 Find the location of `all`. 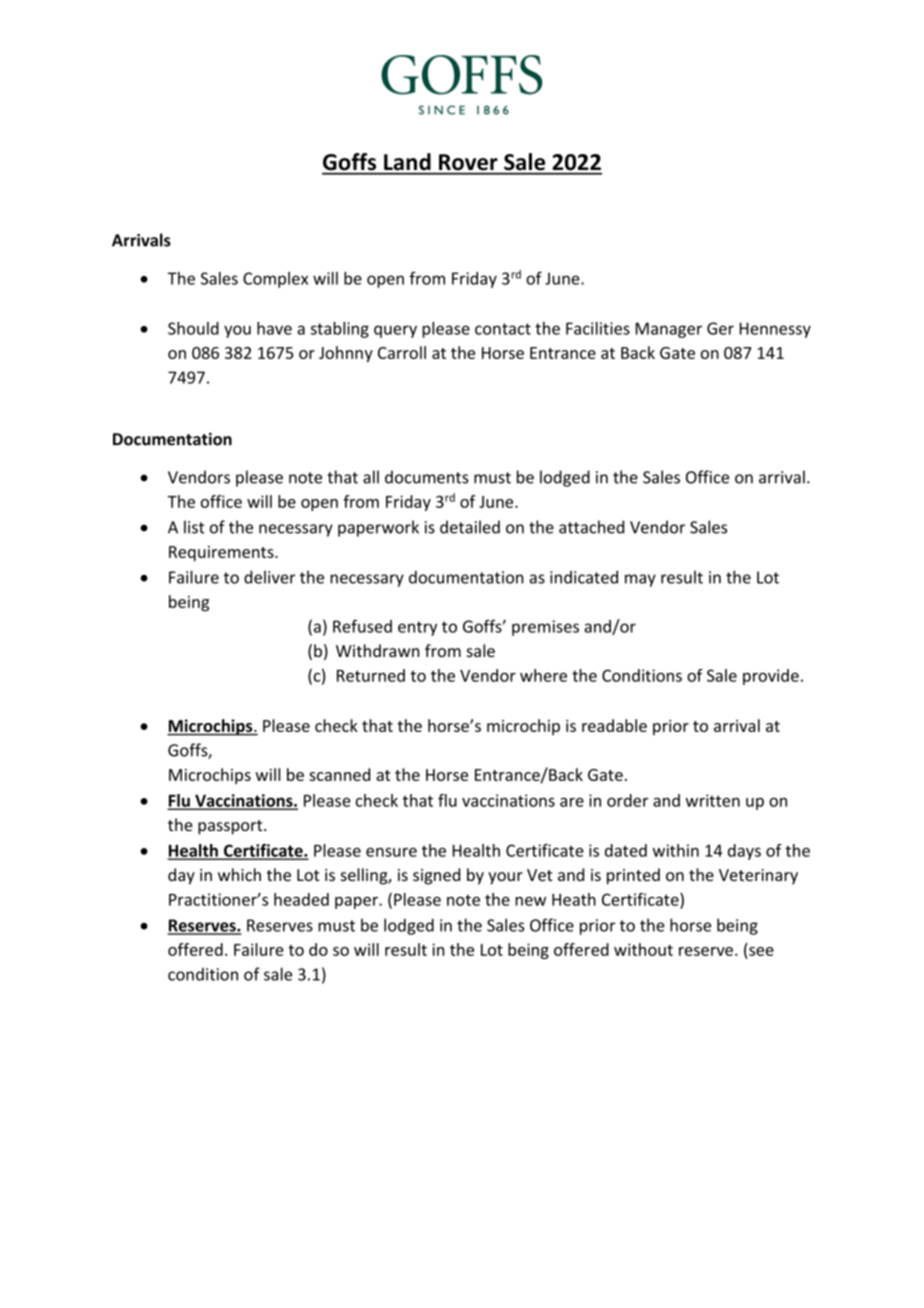

all is located at coordinates (371, 477).
